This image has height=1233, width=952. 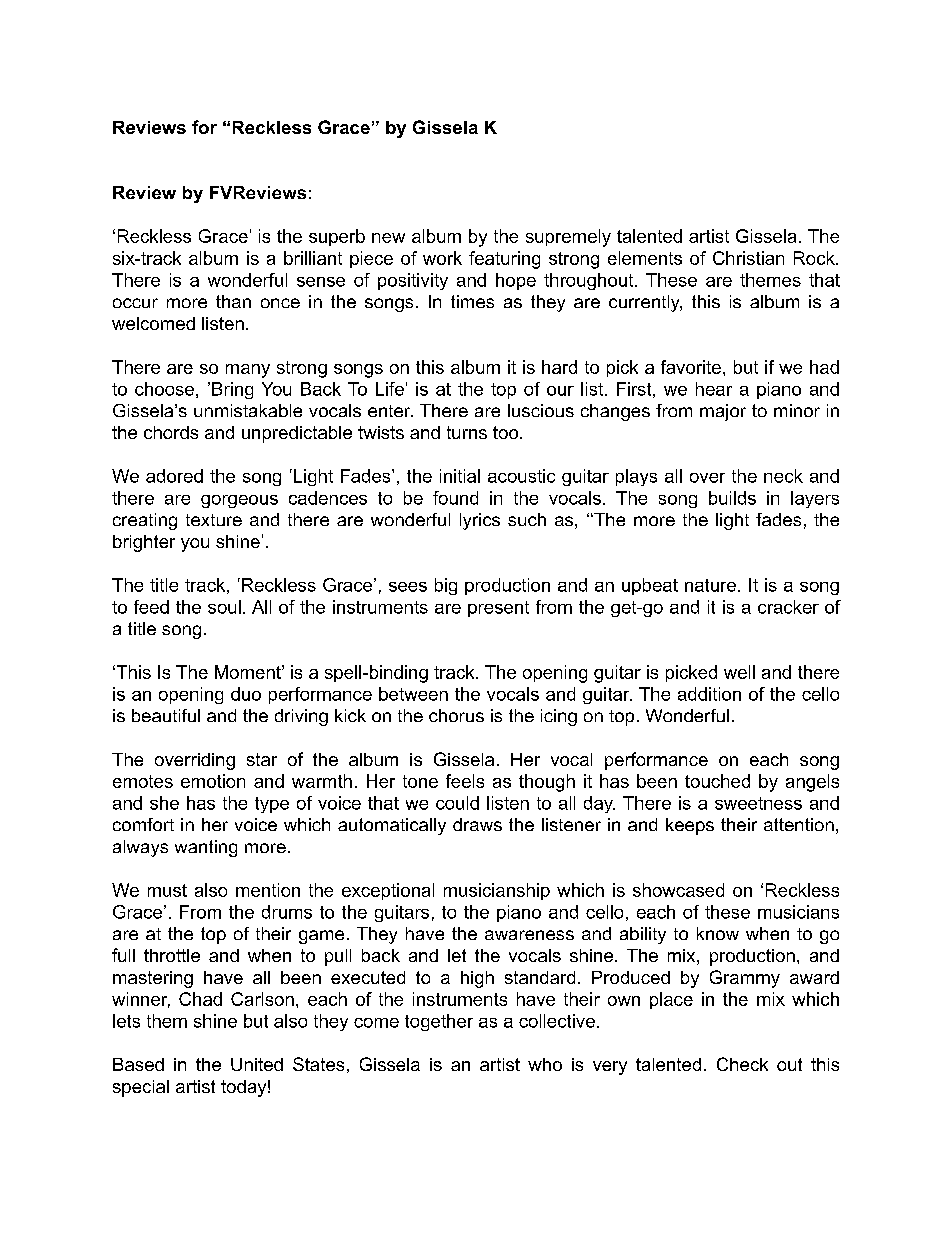 What do you see at coordinates (732, 498) in the image?
I see `builds` at bounding box center [732, 498].
